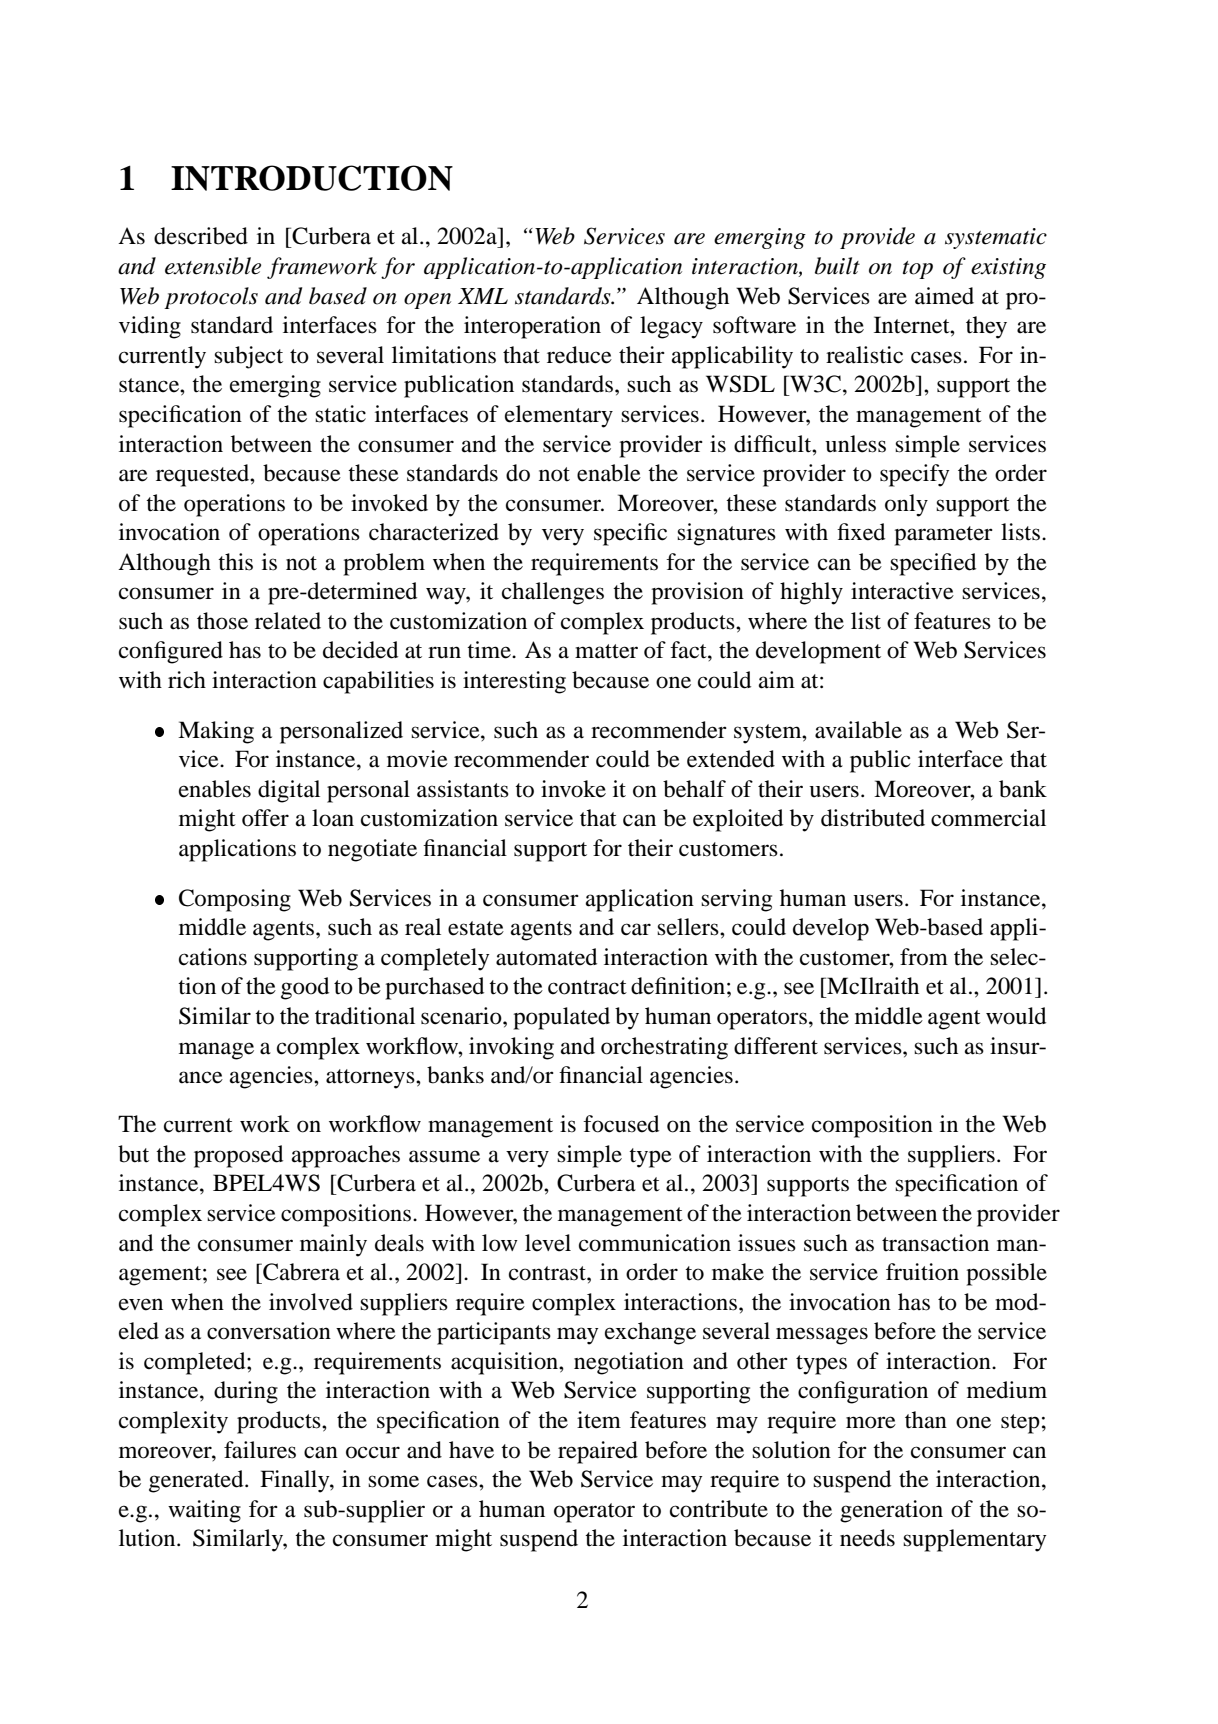 The width and height of the document is (1218, 1724). I want to click on waiting, so click(204, 1511).
